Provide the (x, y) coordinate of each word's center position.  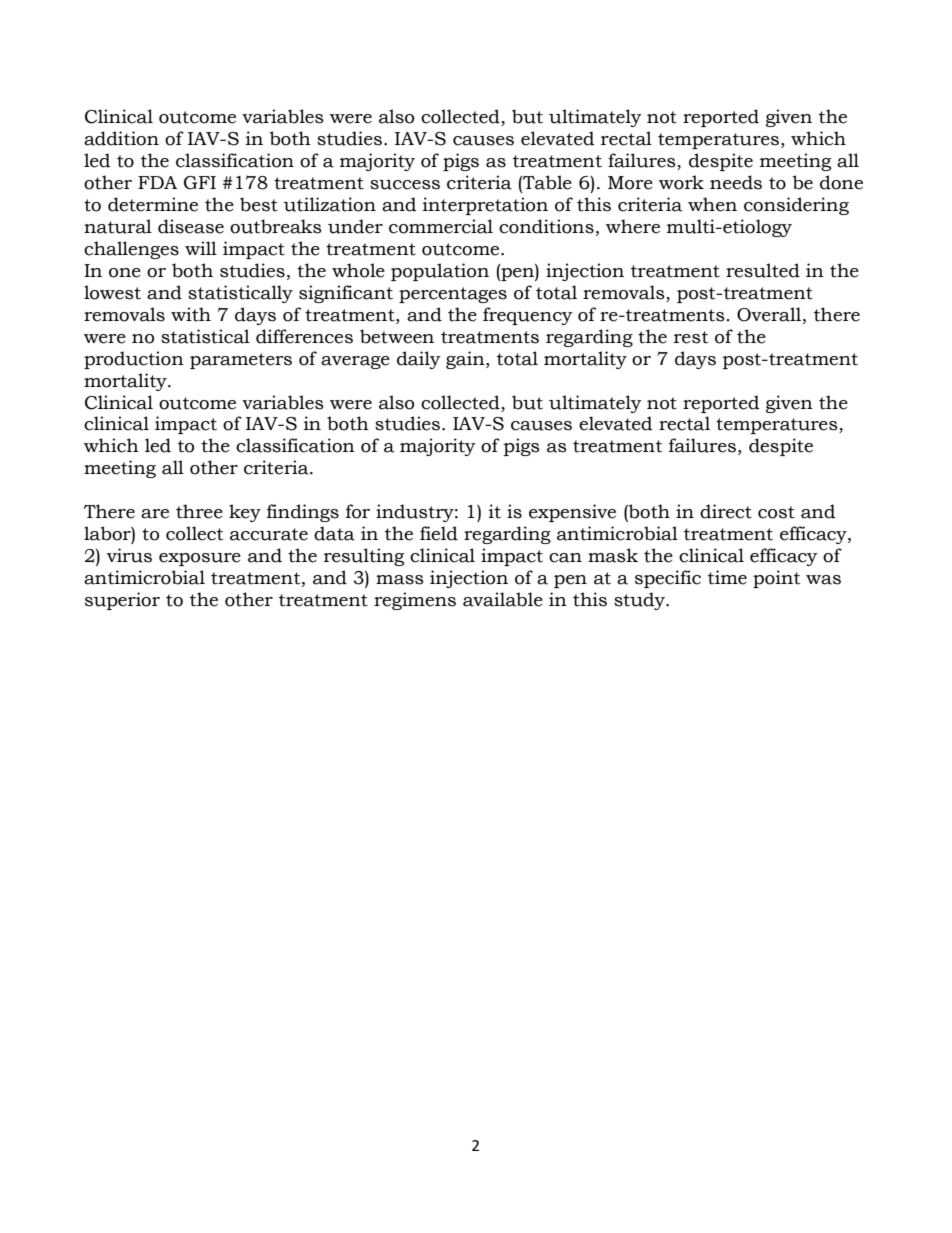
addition (121, 138)
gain (466, 360)
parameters (241, 361)
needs (736, 182)
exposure (200, 559)
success (405, 185)
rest (691, 337)
